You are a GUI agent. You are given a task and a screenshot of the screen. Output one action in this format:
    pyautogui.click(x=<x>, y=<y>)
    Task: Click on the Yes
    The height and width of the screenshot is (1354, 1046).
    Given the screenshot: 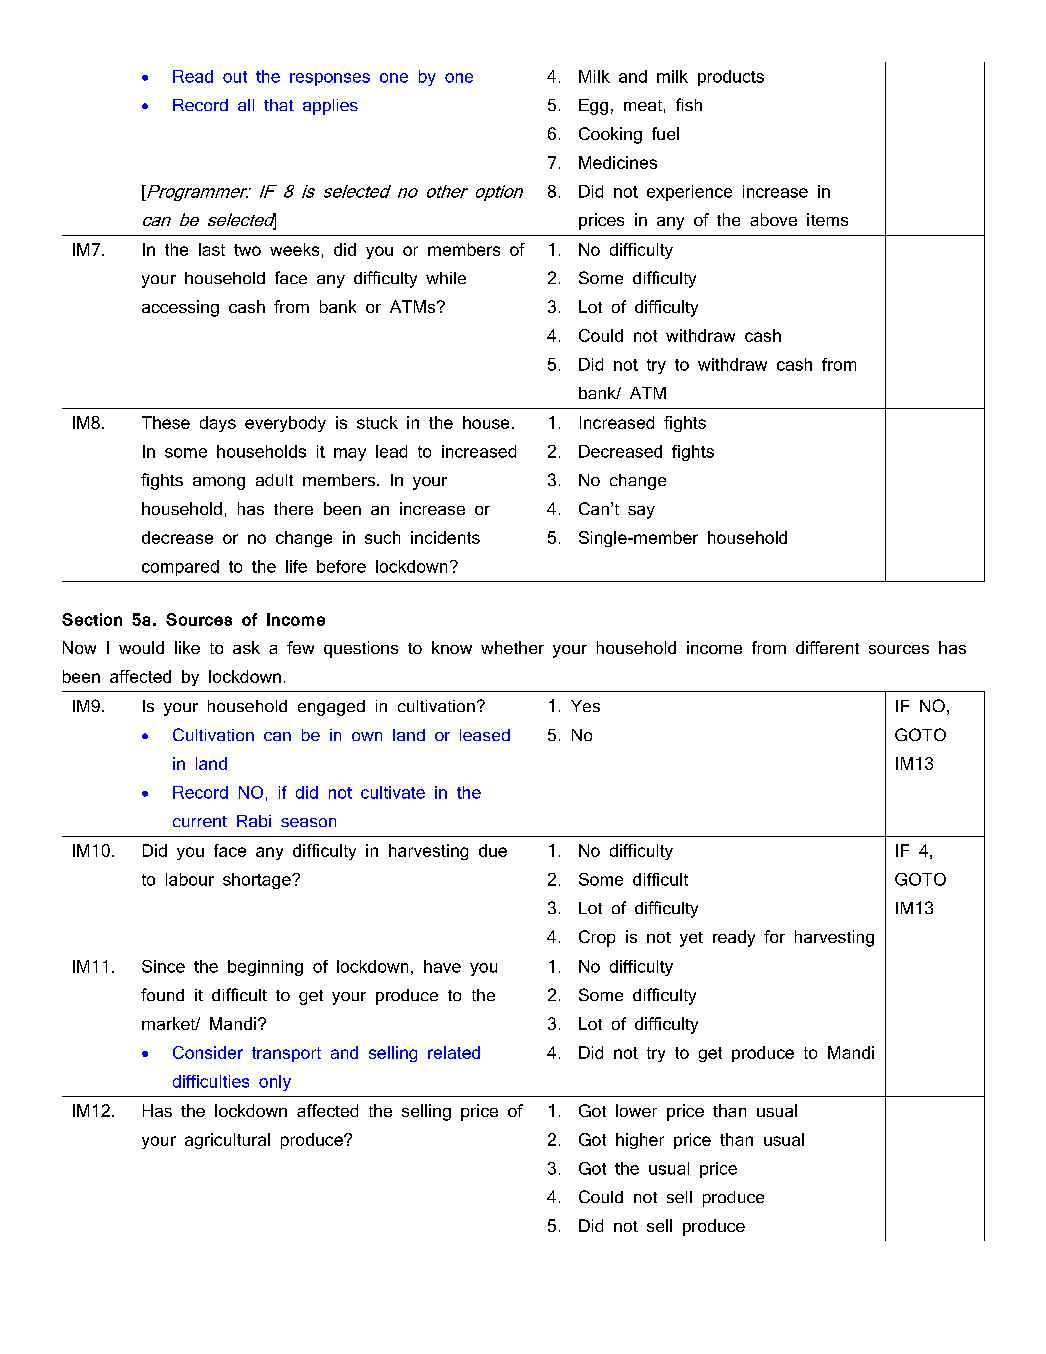 What is the action you would take?
    pyautogui.click(x=585, y=706)
